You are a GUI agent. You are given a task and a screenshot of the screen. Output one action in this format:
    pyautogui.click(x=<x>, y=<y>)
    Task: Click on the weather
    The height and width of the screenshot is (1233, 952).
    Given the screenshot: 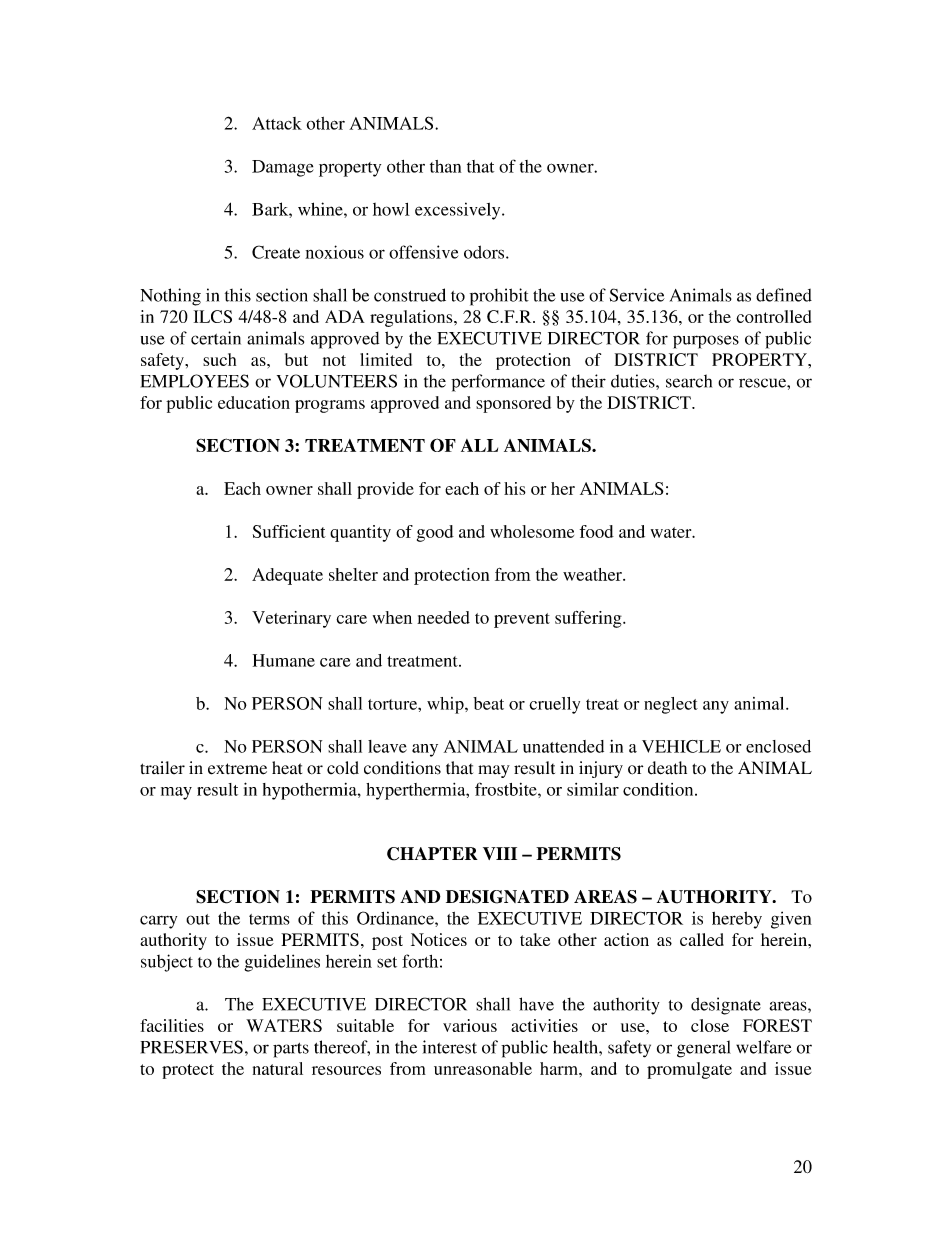 What is the action you would take?
    pyautogui.click(x=593, y=574)
